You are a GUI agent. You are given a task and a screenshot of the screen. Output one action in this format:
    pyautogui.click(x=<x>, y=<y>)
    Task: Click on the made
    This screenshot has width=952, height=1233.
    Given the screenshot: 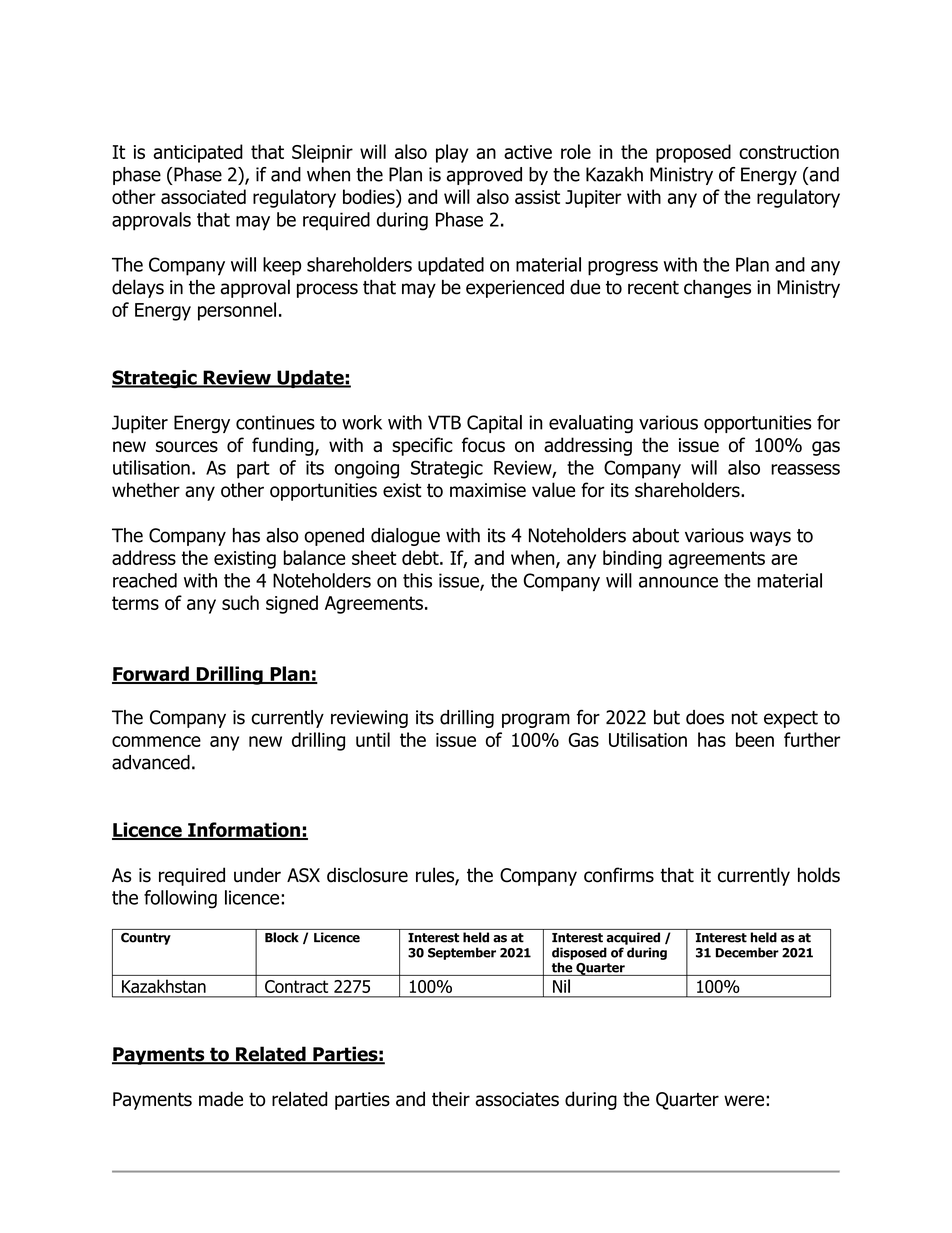 What is the action you would take?
    pyautogui.click(x=221, y=1099)
